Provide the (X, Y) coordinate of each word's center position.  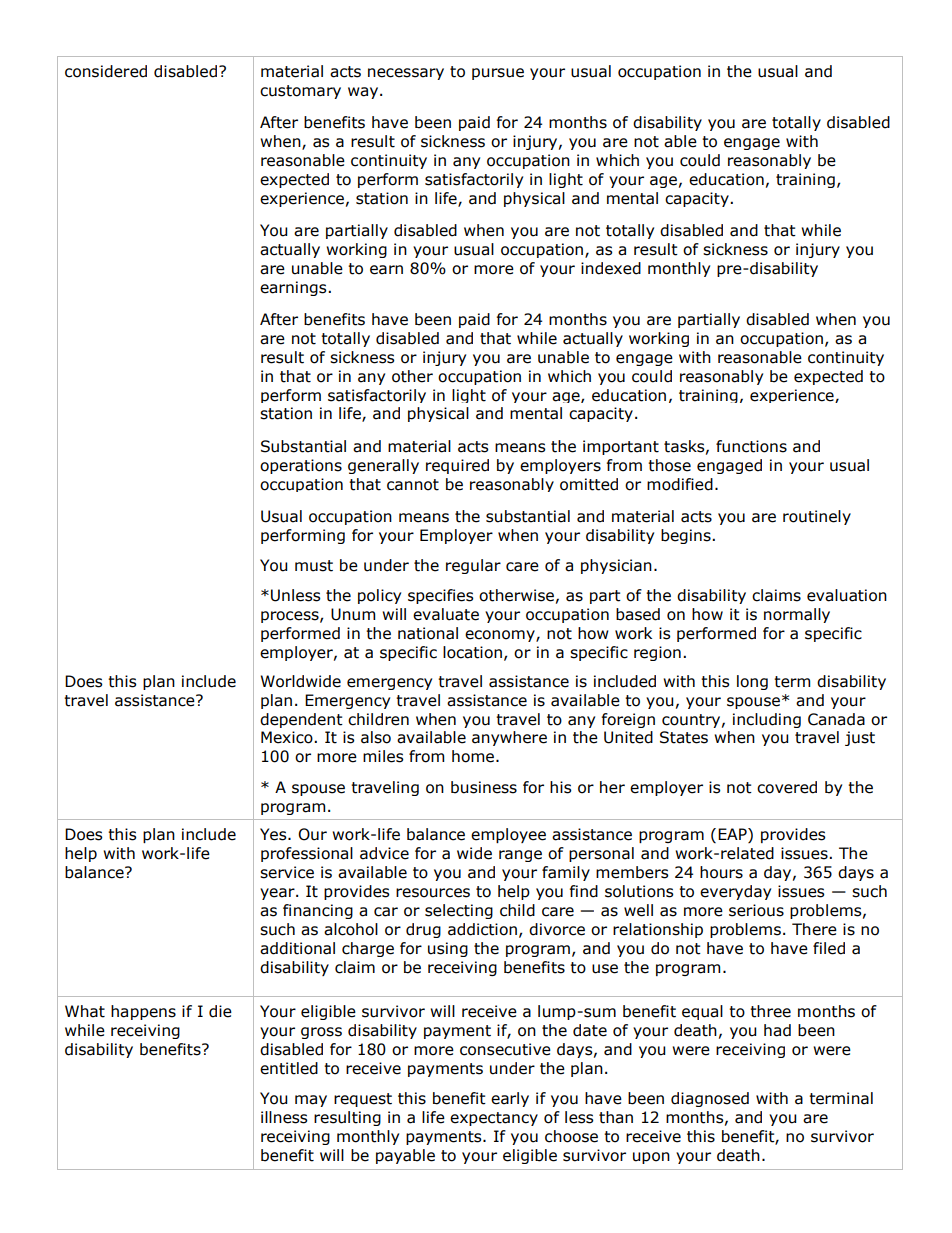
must (314, 566)
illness (284, 1117)
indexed (611, 268)
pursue (498, 74)
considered (106, 71)
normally (797, 615)
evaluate (446, 614)
